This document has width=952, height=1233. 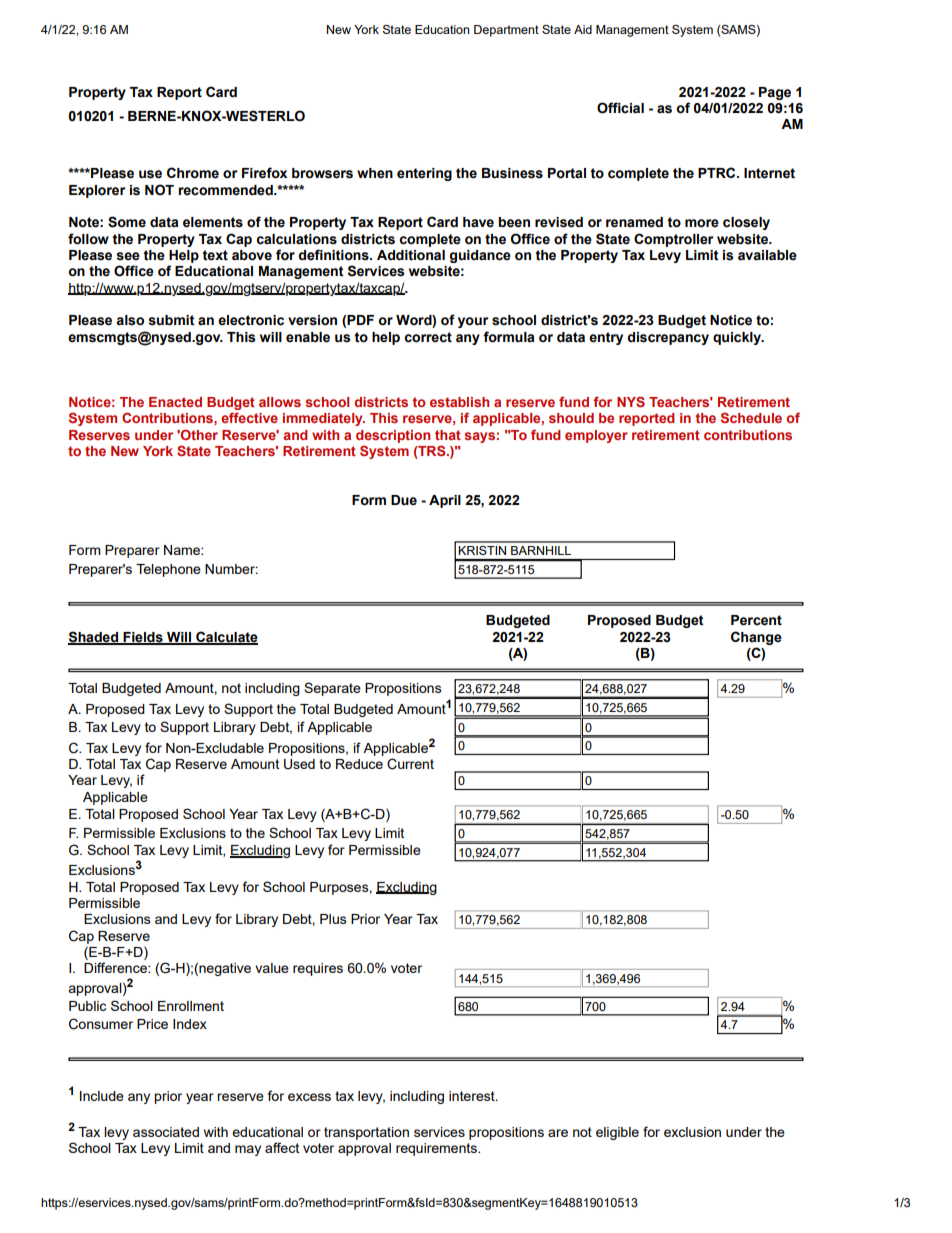 What do you see at coordinates (617, 1133) in the document?
I see `eligible` at bounding box center [617, 1133].
